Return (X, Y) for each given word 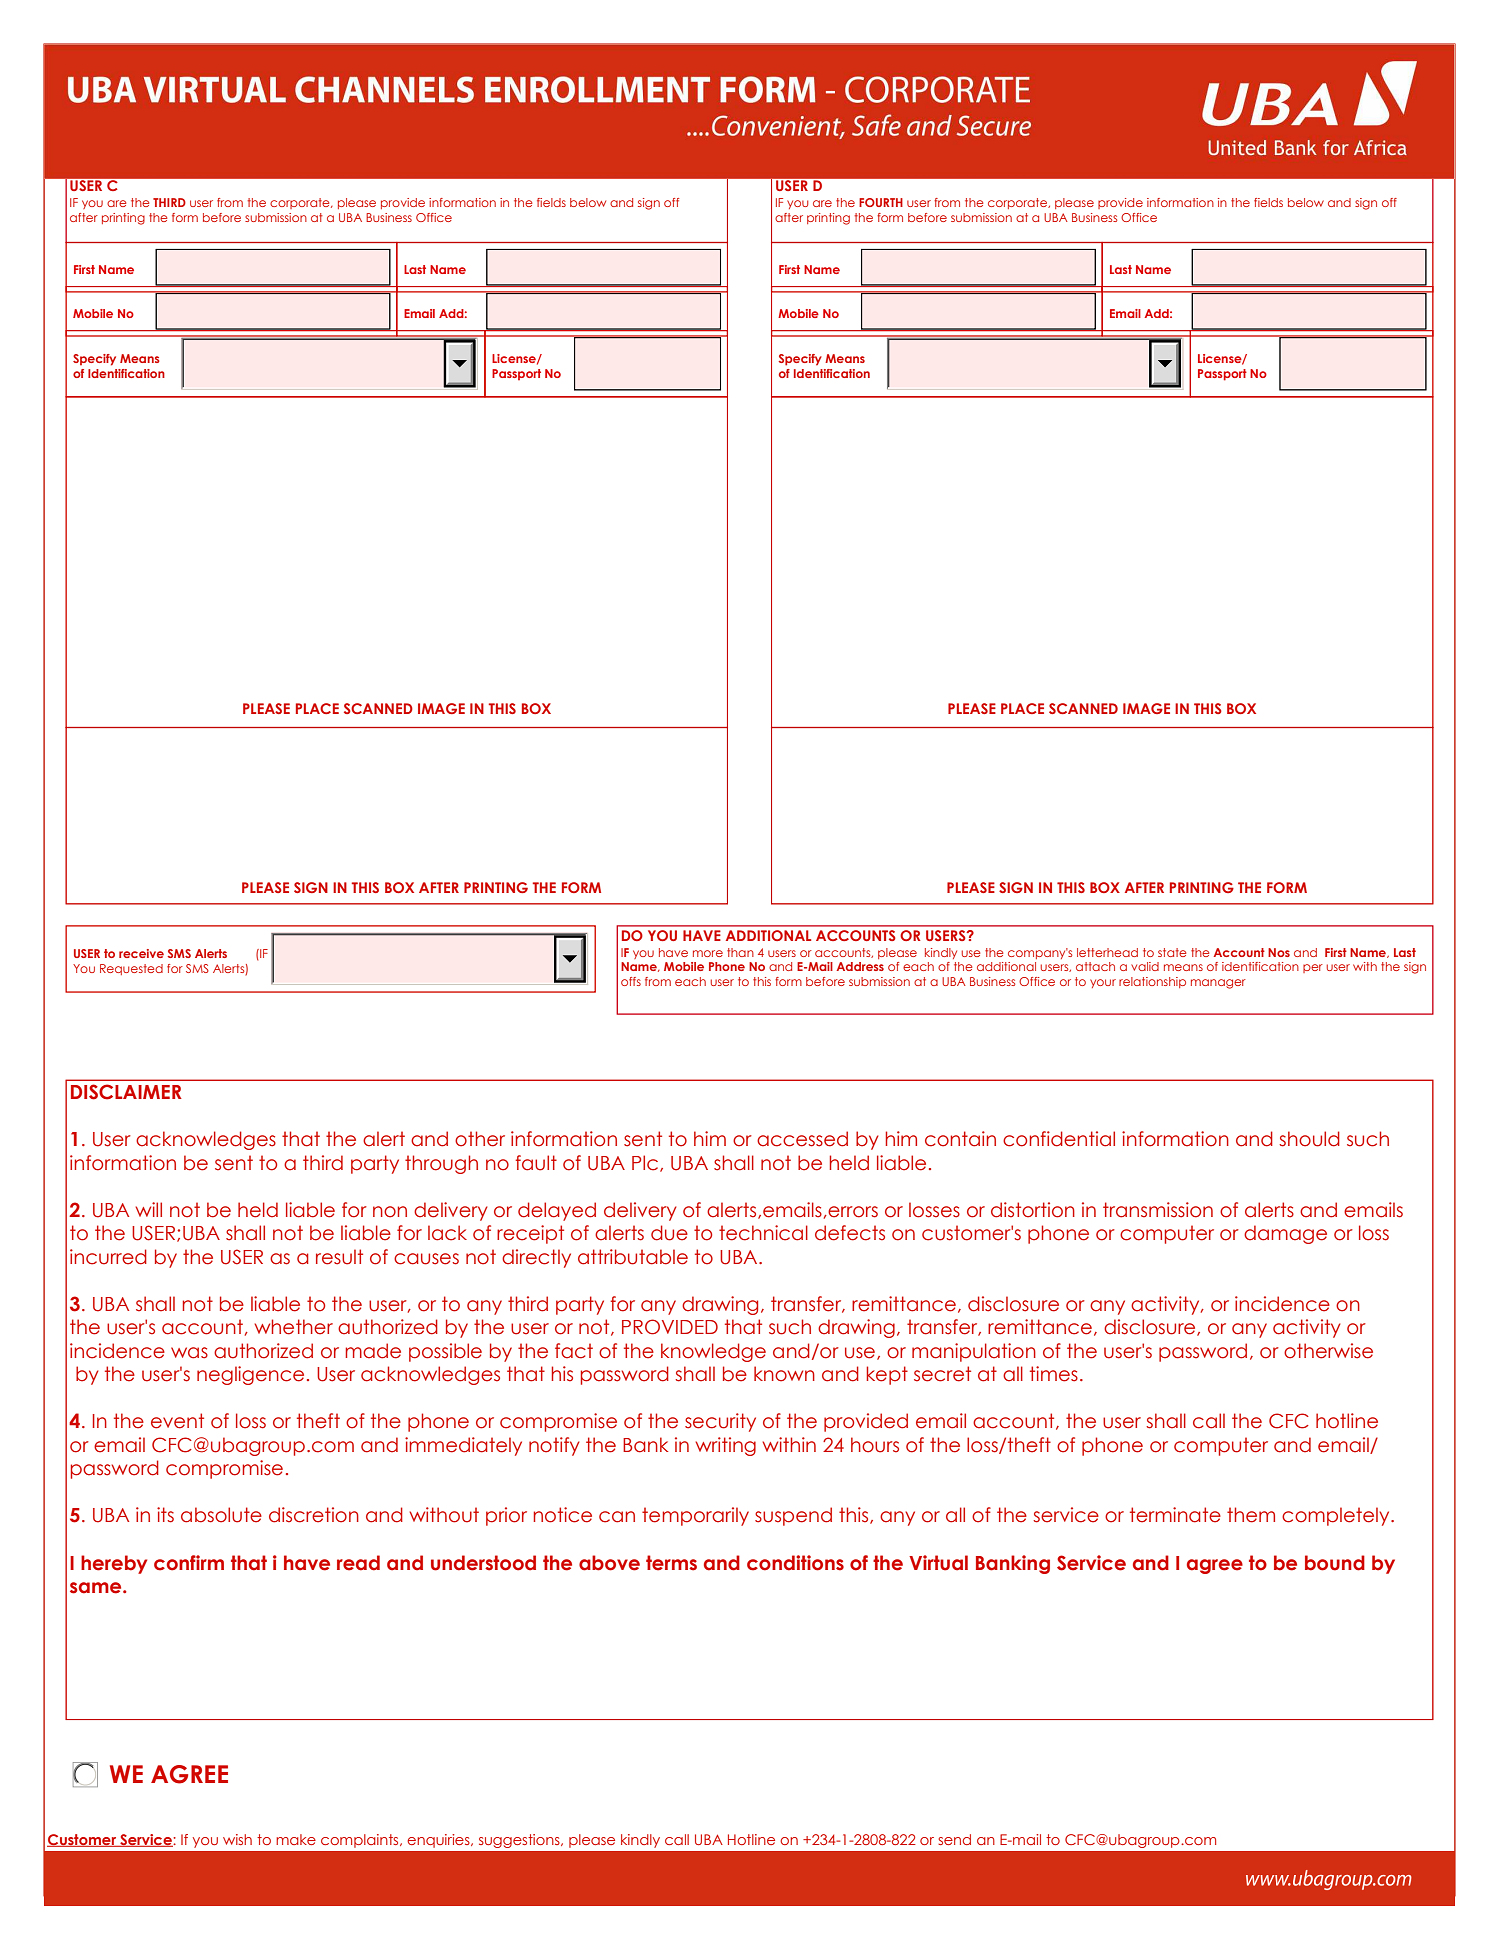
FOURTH (881, 202)
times (1054, 1374)
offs (631, 981)
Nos (1279, 952)
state (1172, 952)
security (720, 1422)
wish (237, 1839)
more (708, 953)
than (740, 952)
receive (141, 953)
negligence (250, 1375)
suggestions (520, 1841)
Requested (131, 969)
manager (1218, 984)
